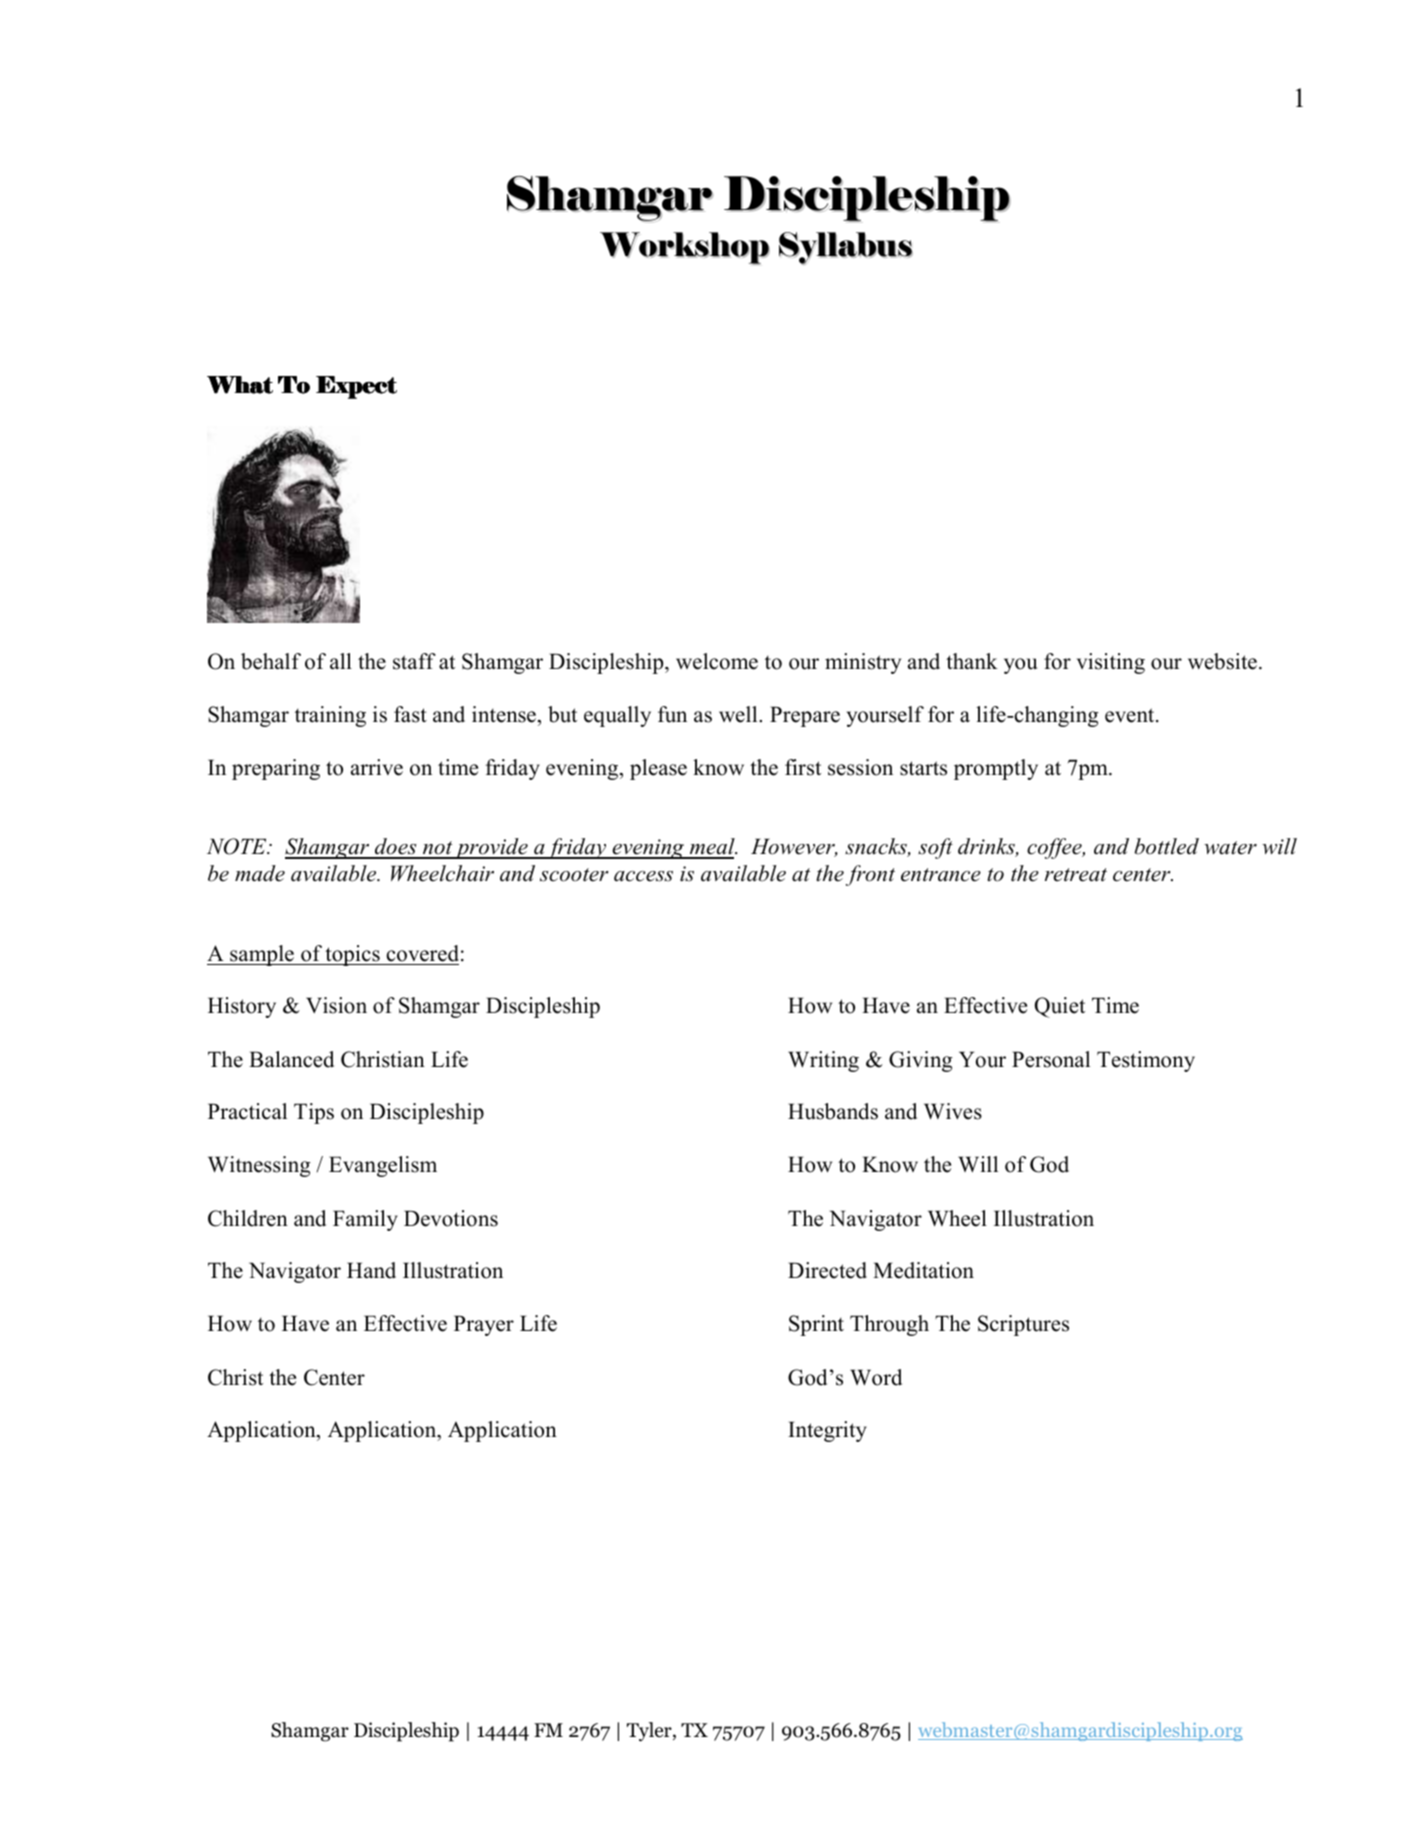 The width and height of the screenshot is (1410, 1825). What do you see at coordinates (1076, 875) in the screenshot?
I see `retreat` at bounding box center [1076, 875].
